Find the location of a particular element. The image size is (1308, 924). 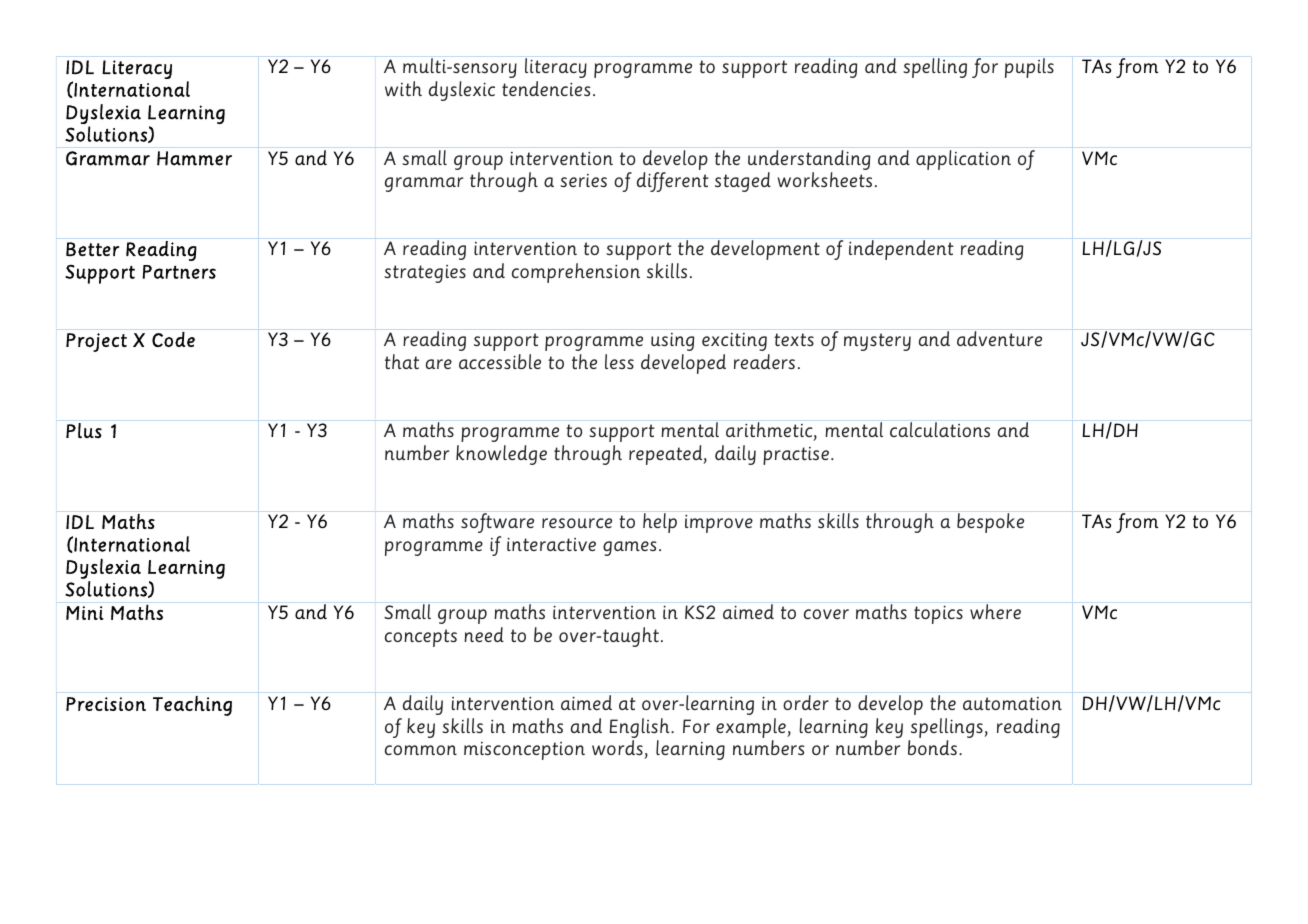

Hammer is located at coordinates (194, 158).
